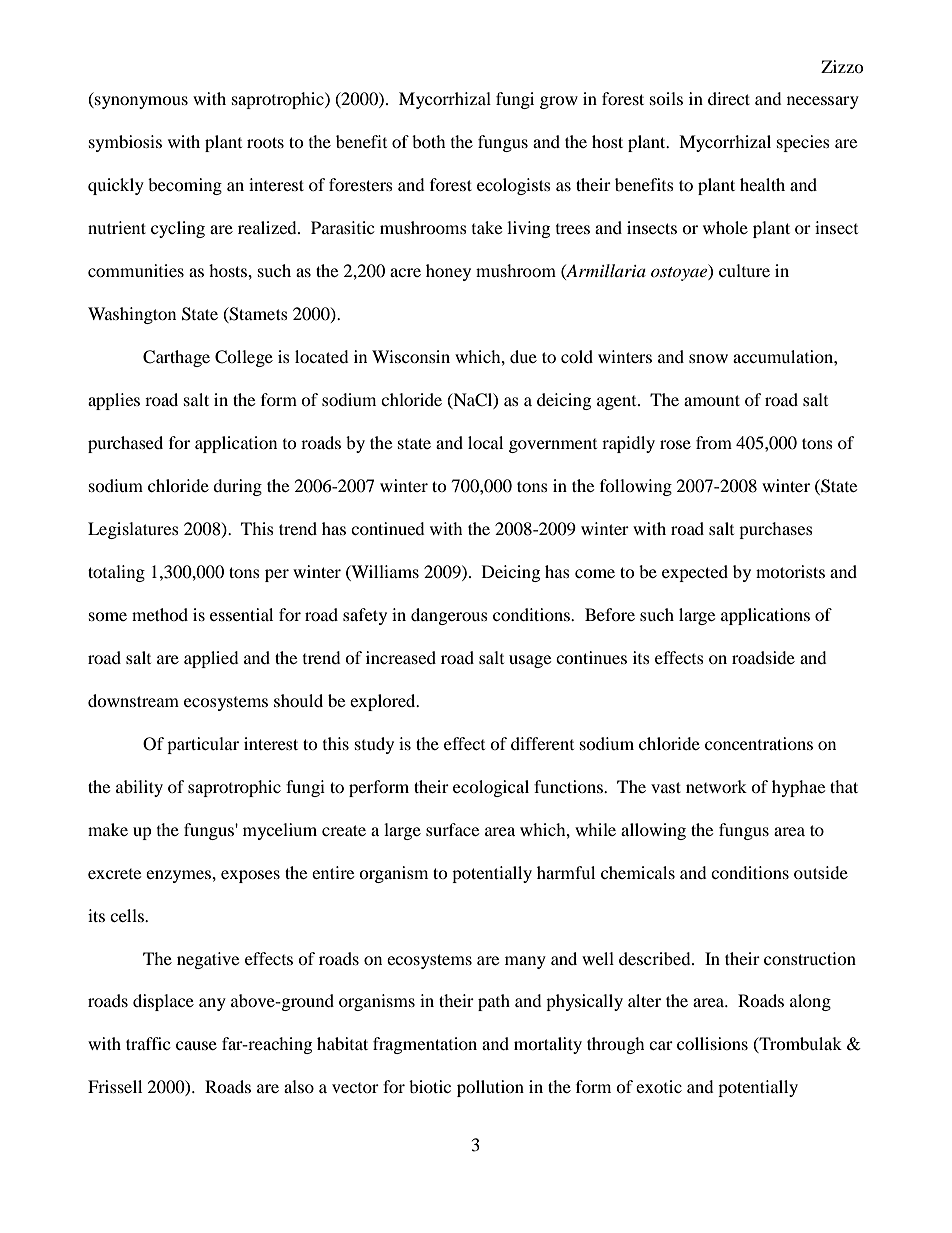  I want to click on method, so click(160, 614).
